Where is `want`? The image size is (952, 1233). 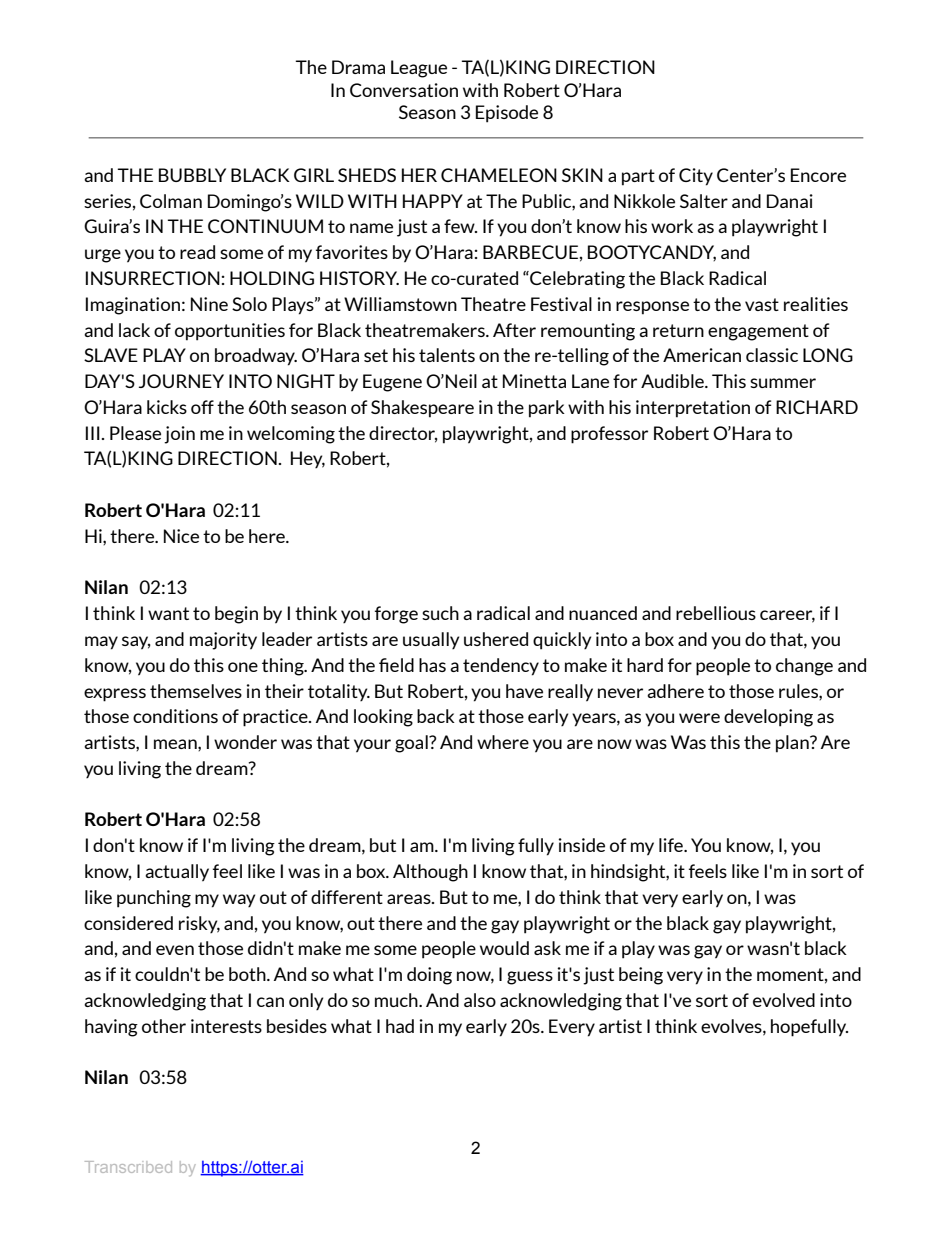
want is located at coordinates (168, 613).
